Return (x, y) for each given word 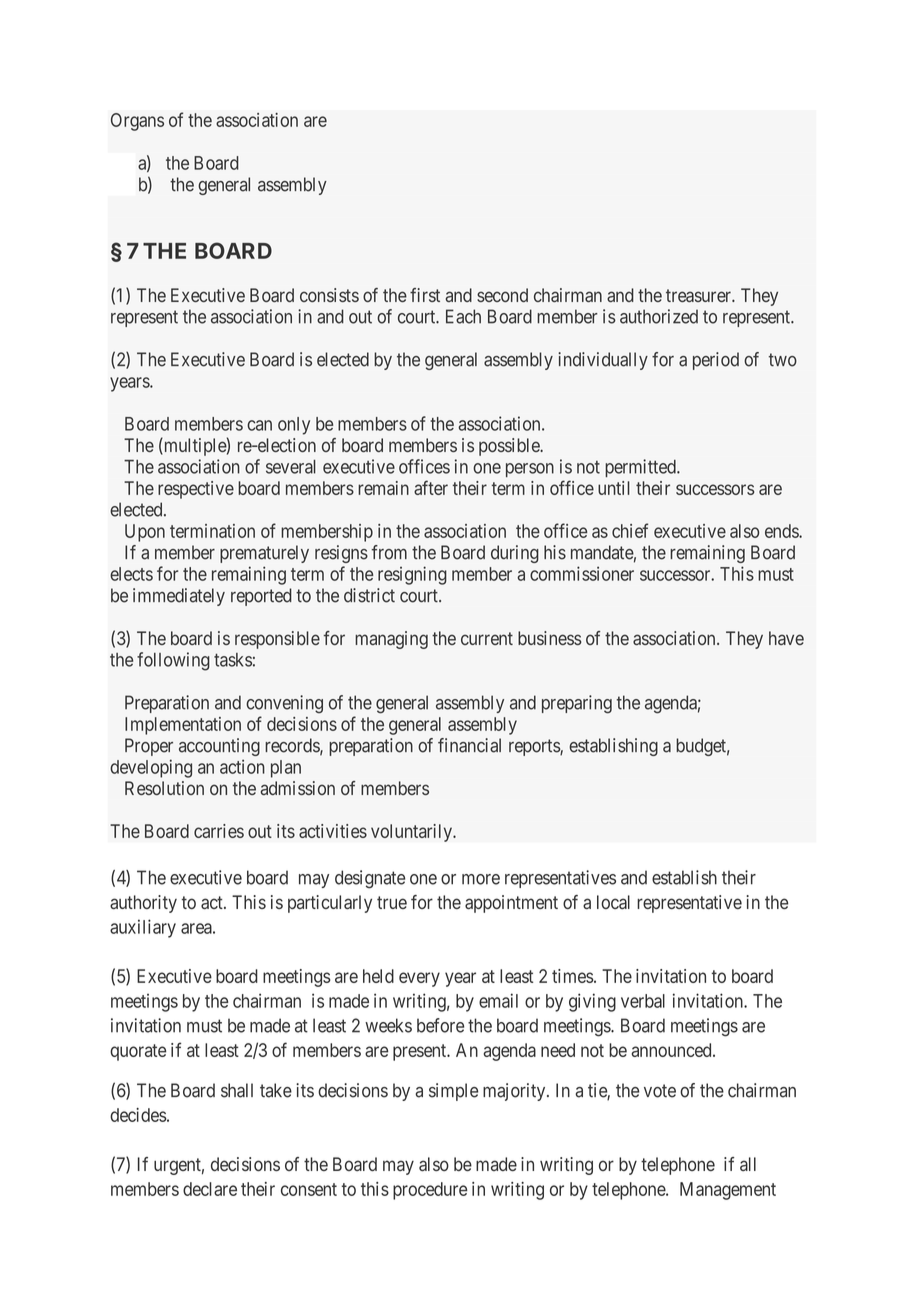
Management (728, 1191)
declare (210, 1189)
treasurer (699, 295)
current (487, 638)
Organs (137, 122)
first (425, 295)
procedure (430, 1191)
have (786, 638)
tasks (233, 660)
